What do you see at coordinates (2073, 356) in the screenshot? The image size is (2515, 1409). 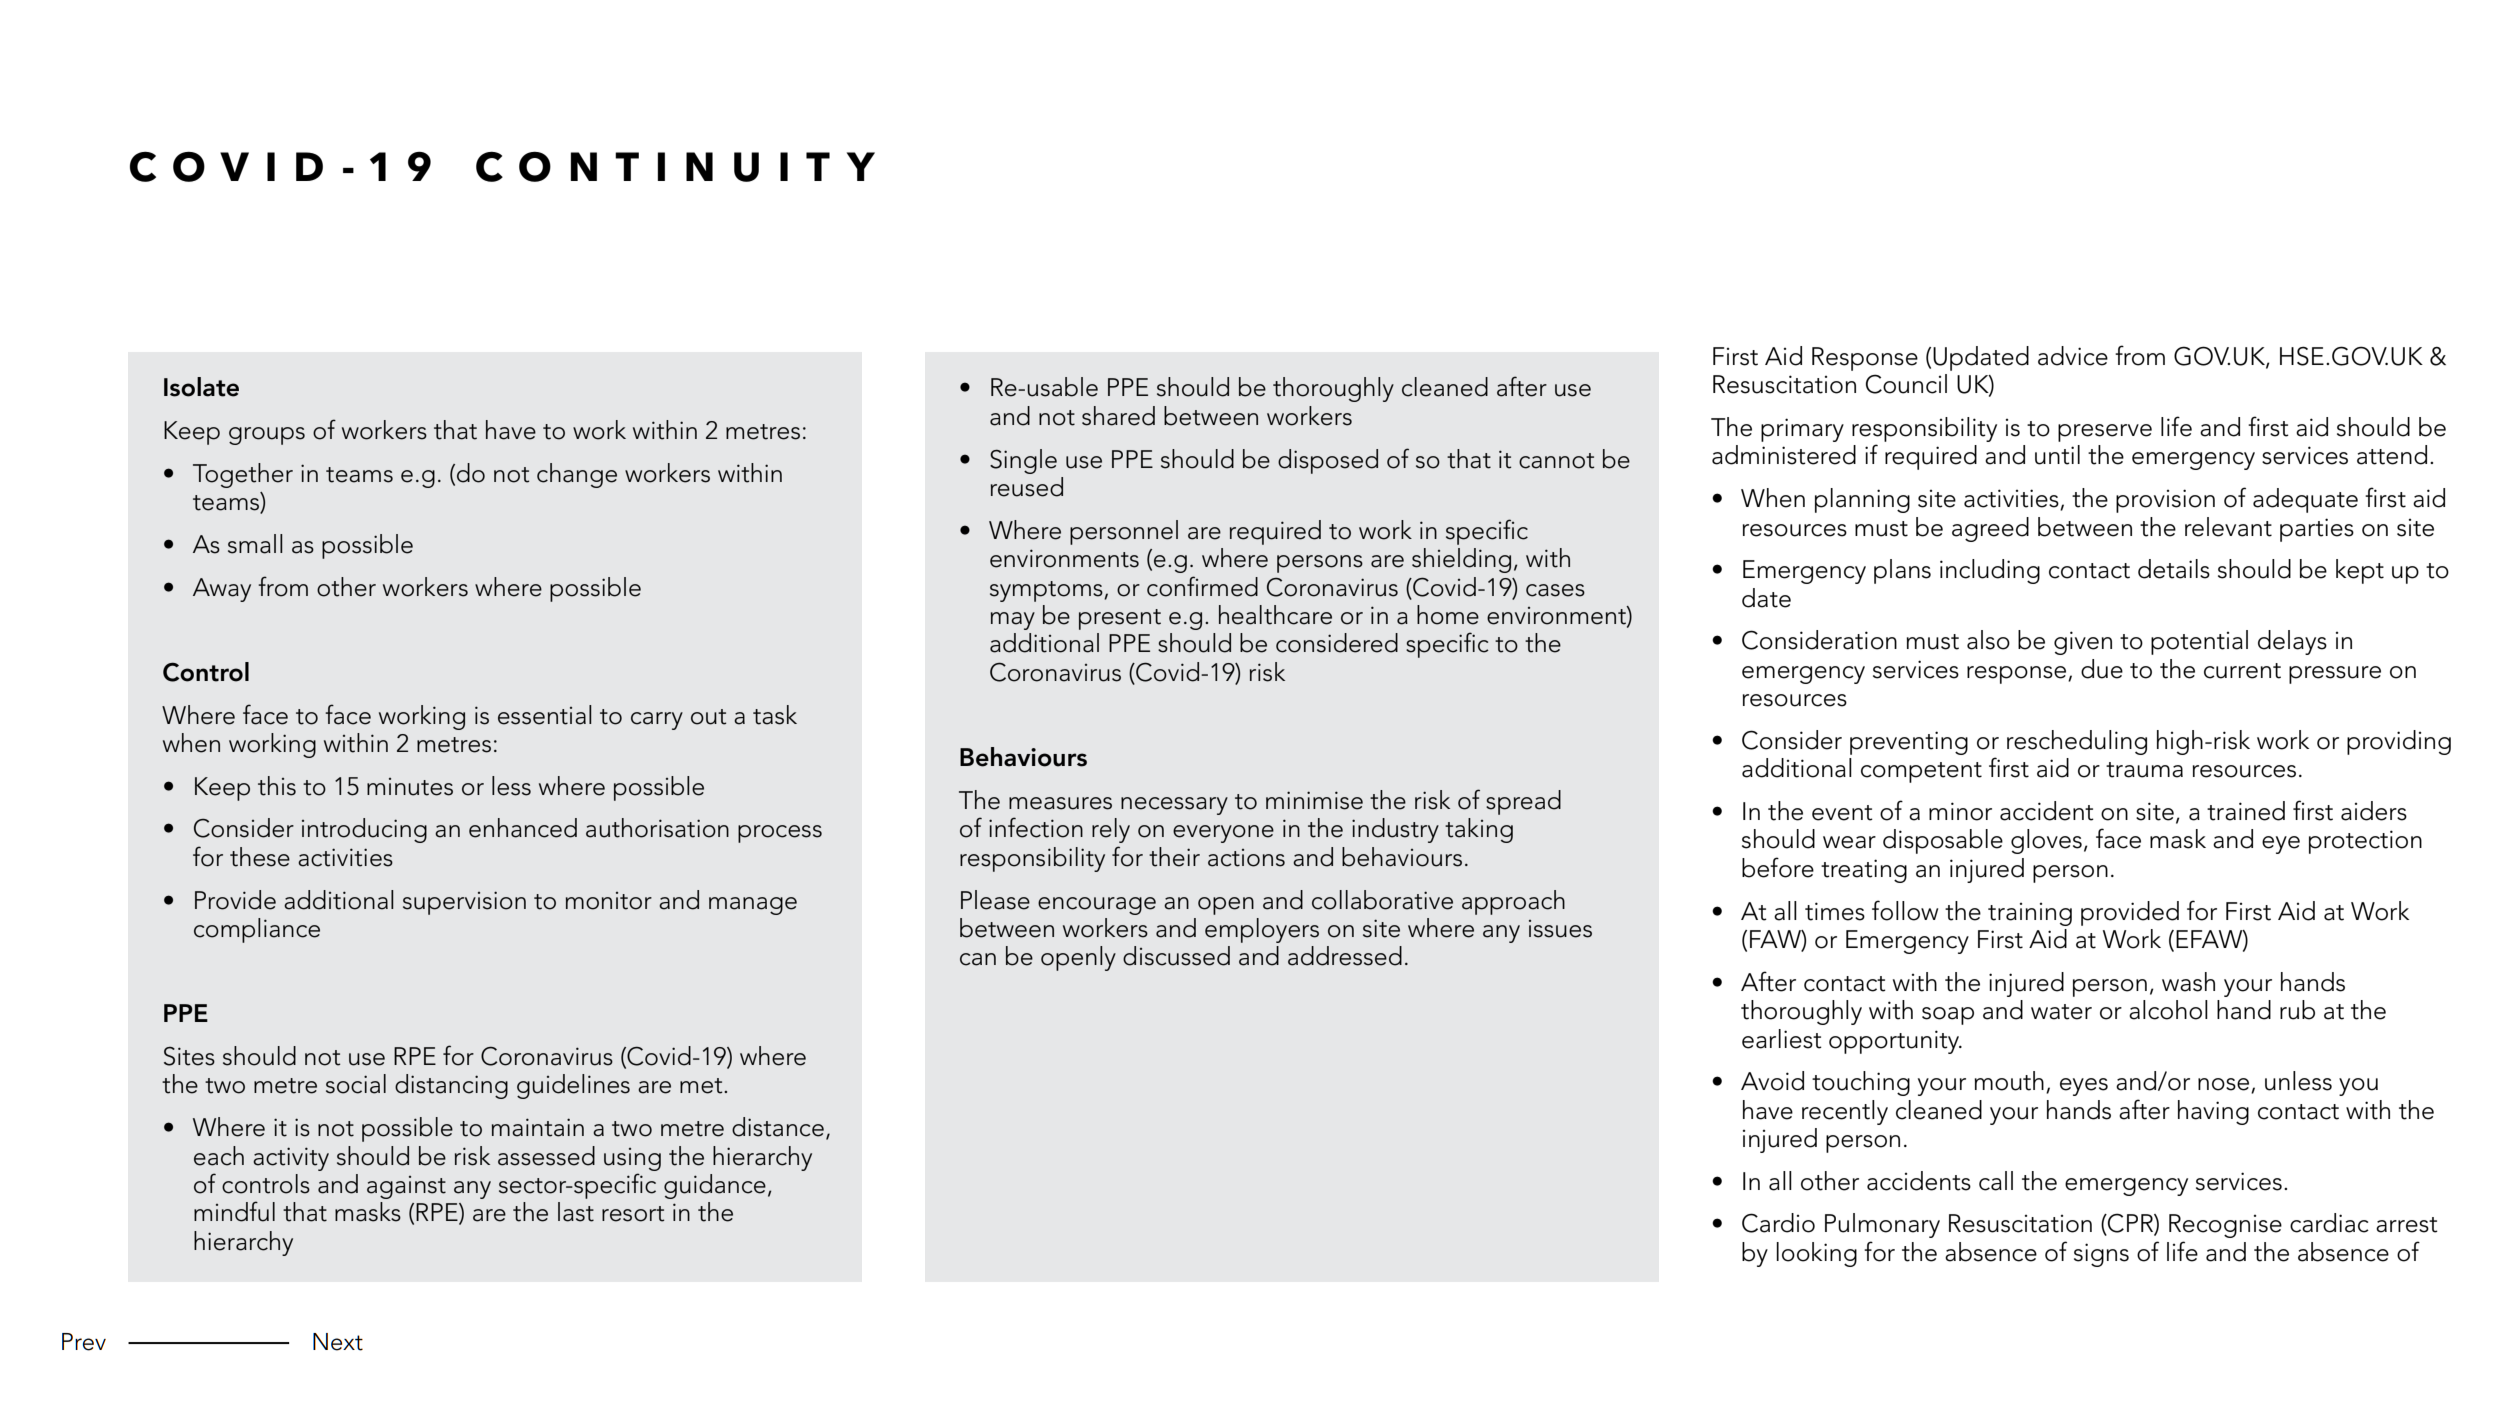 I see `advice` at bounding box center [2073, 356].
